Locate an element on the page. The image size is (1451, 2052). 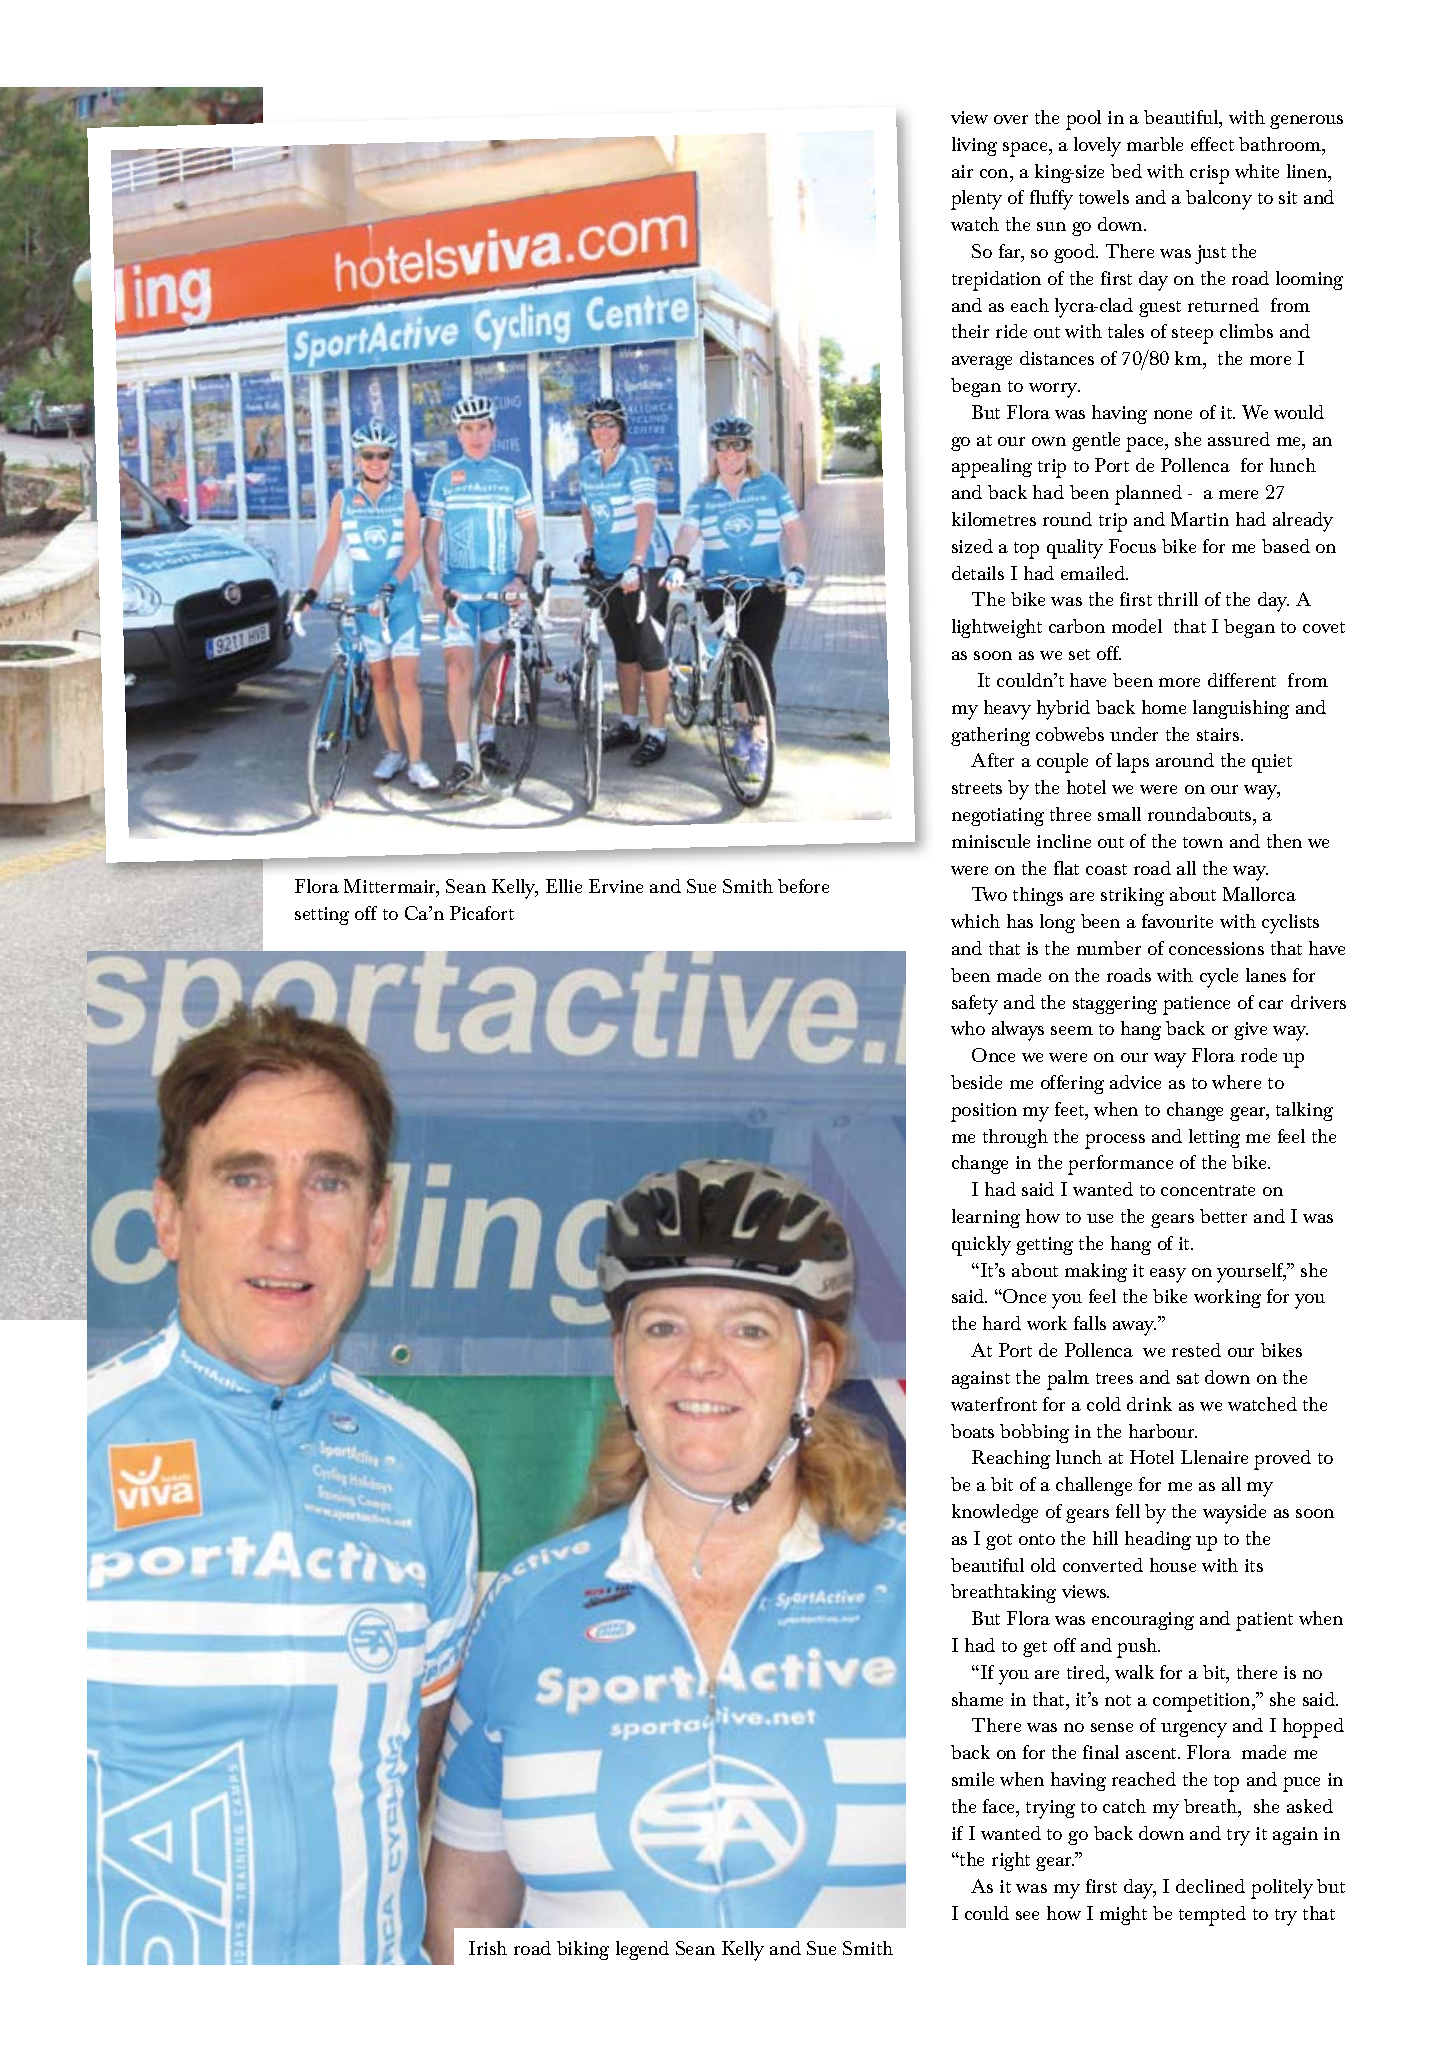
crisp is located at coordinates (1209, 174).
